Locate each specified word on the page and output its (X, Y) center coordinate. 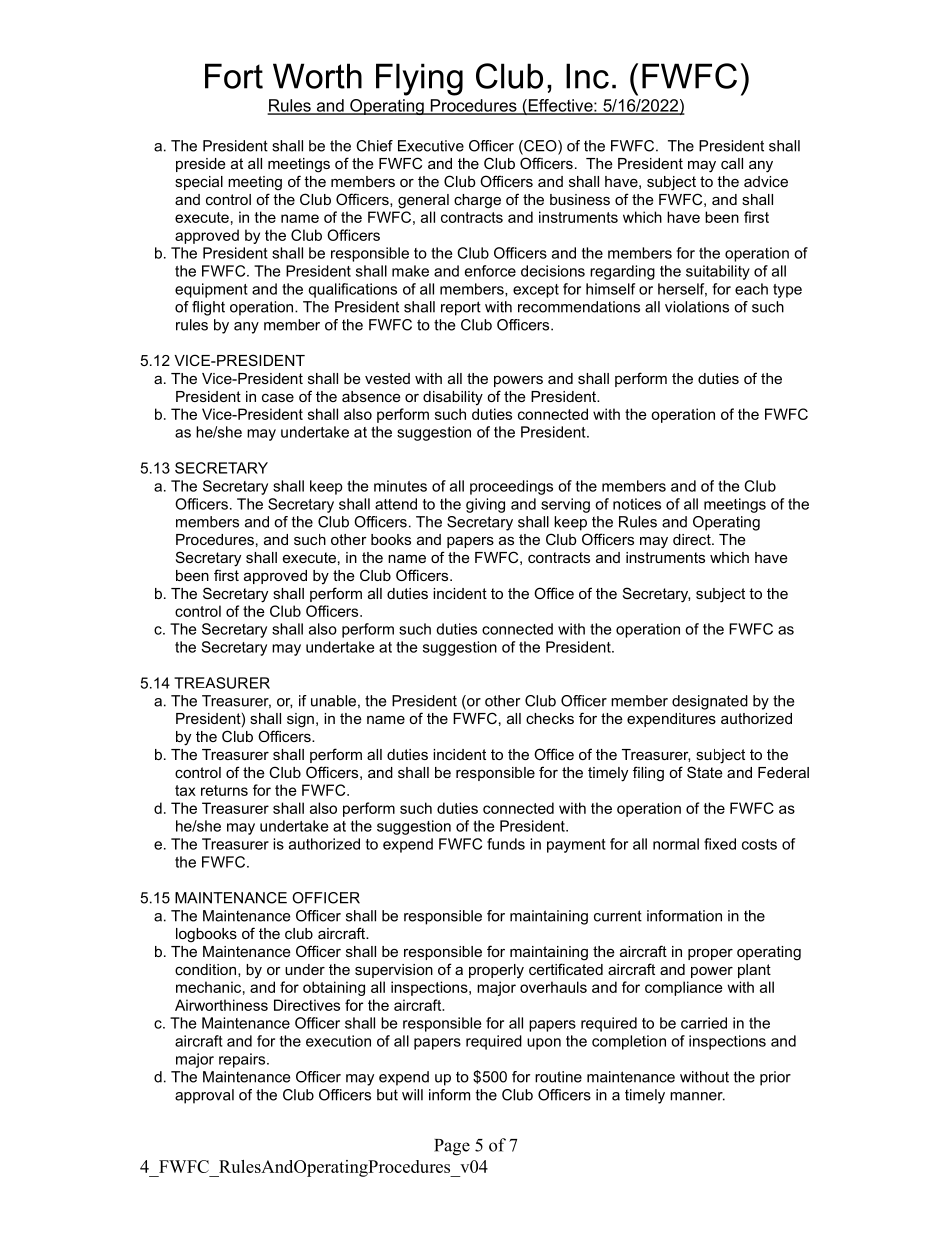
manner (697, 1096)
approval (204, 1096)
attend (396, 504)
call (732, 163)
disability (453, 398)
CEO (540, 147)
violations (697, 307)
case (278, 397)
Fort (234, 76)
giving (485, 505)
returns (224, 790)
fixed (720, 844)
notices (637, 504)
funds (506, 844)
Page (452, 1147)
